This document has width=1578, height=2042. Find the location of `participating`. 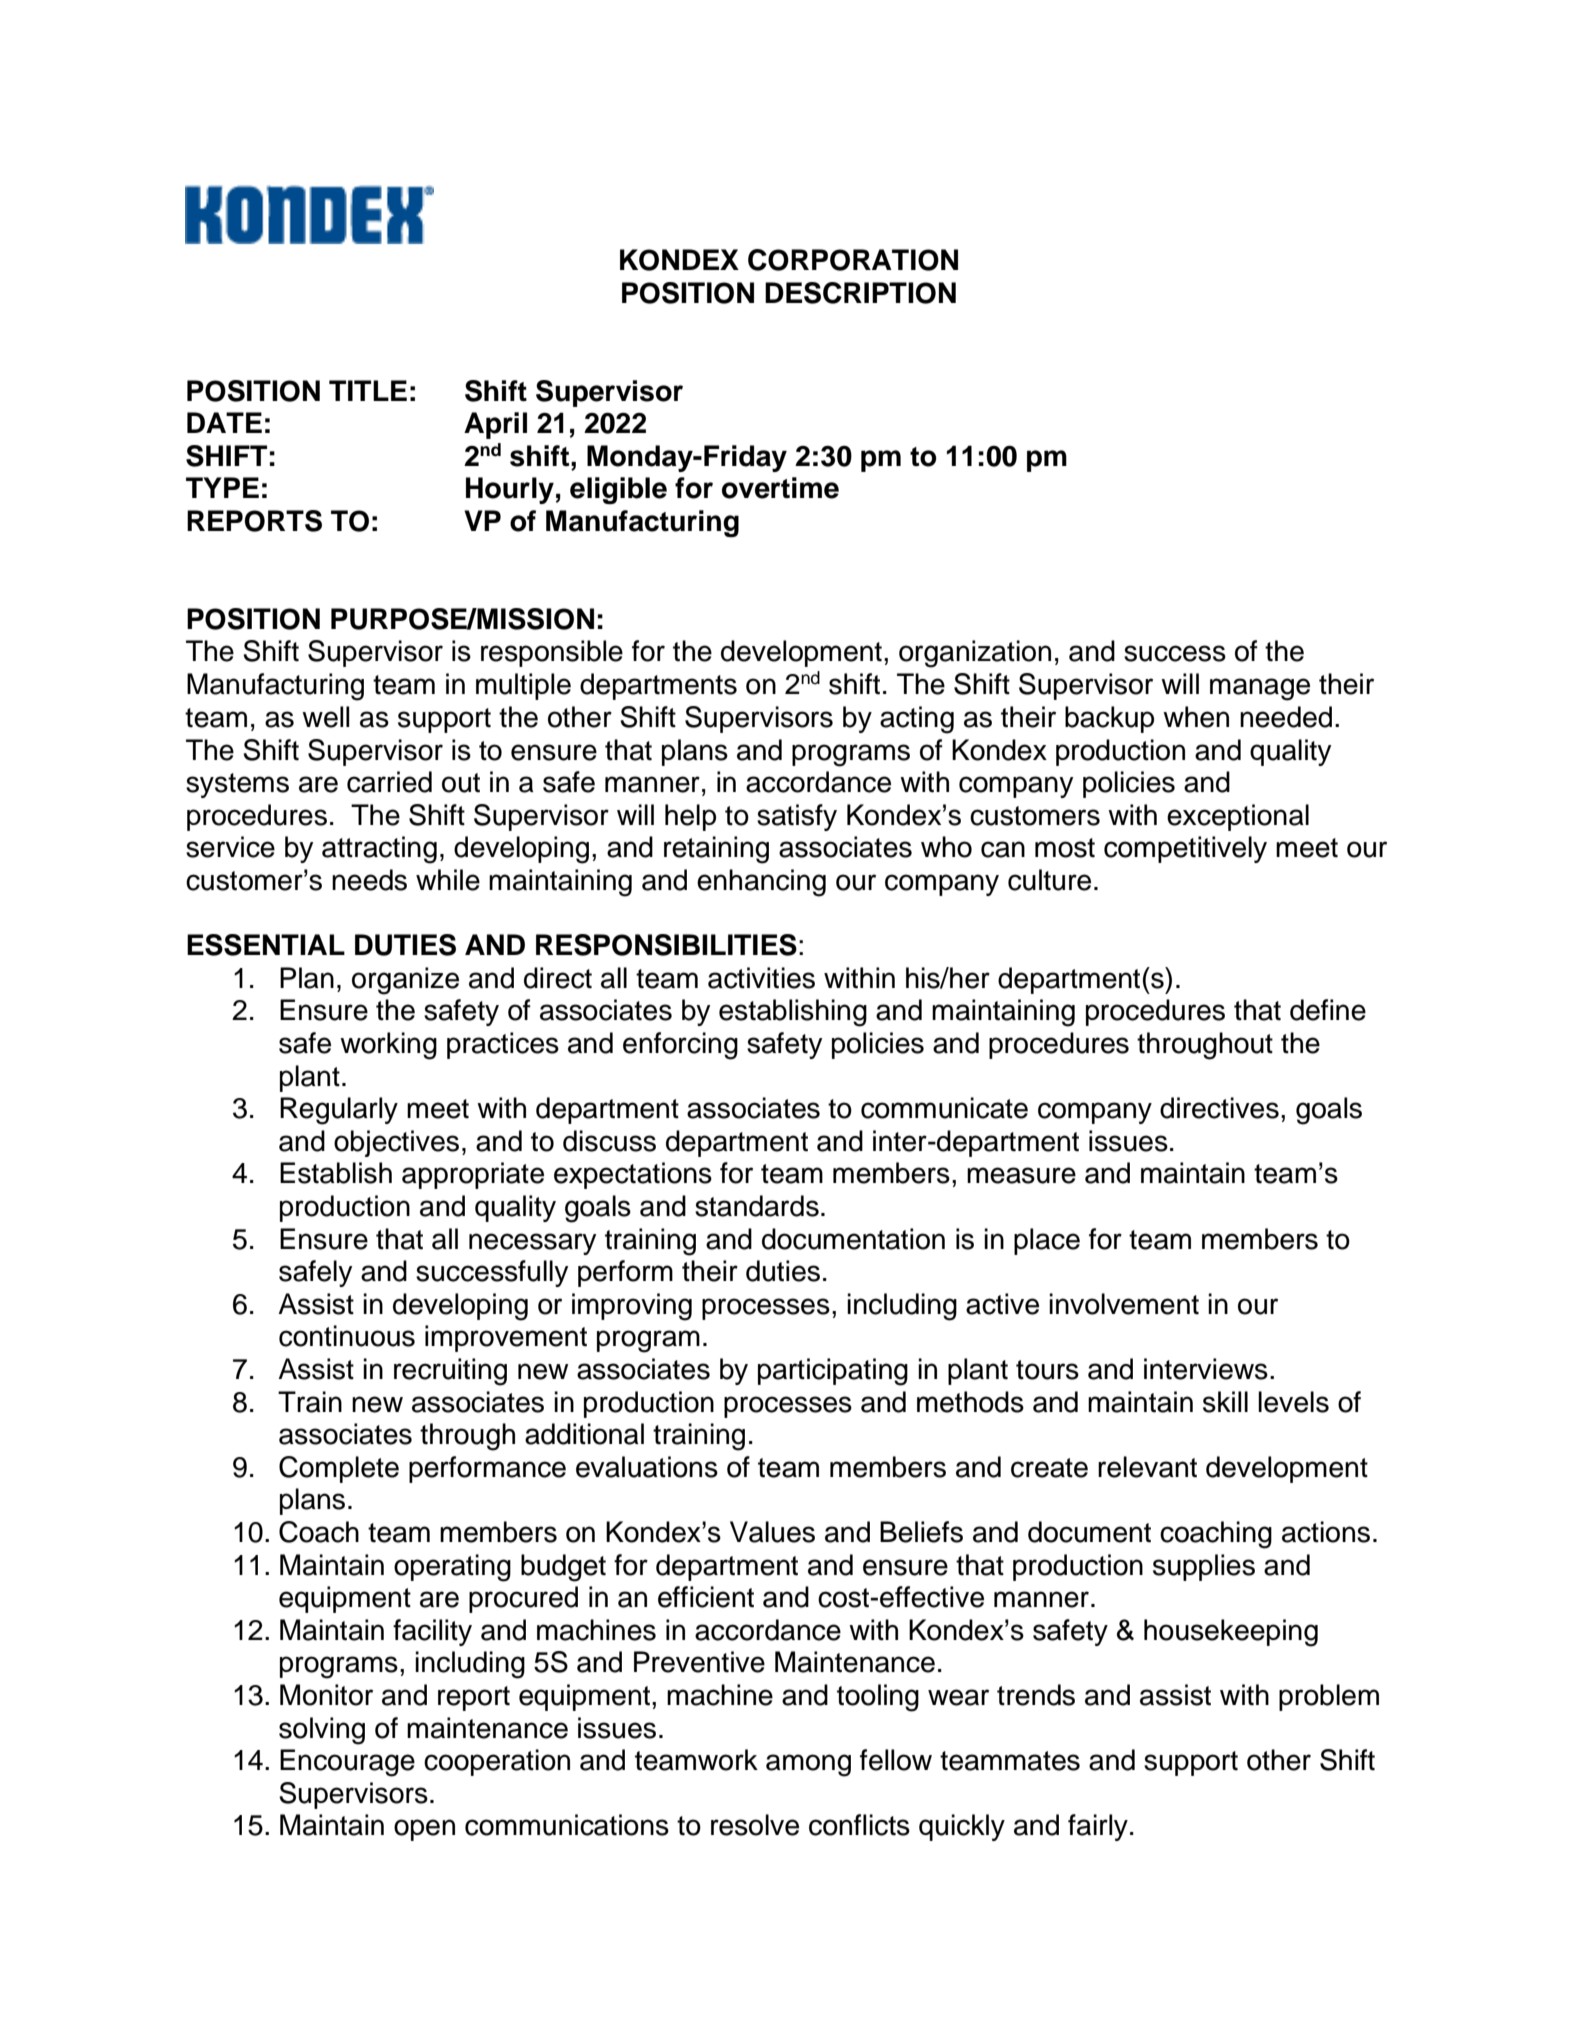

participating is located at coordinates (833, 1372).
